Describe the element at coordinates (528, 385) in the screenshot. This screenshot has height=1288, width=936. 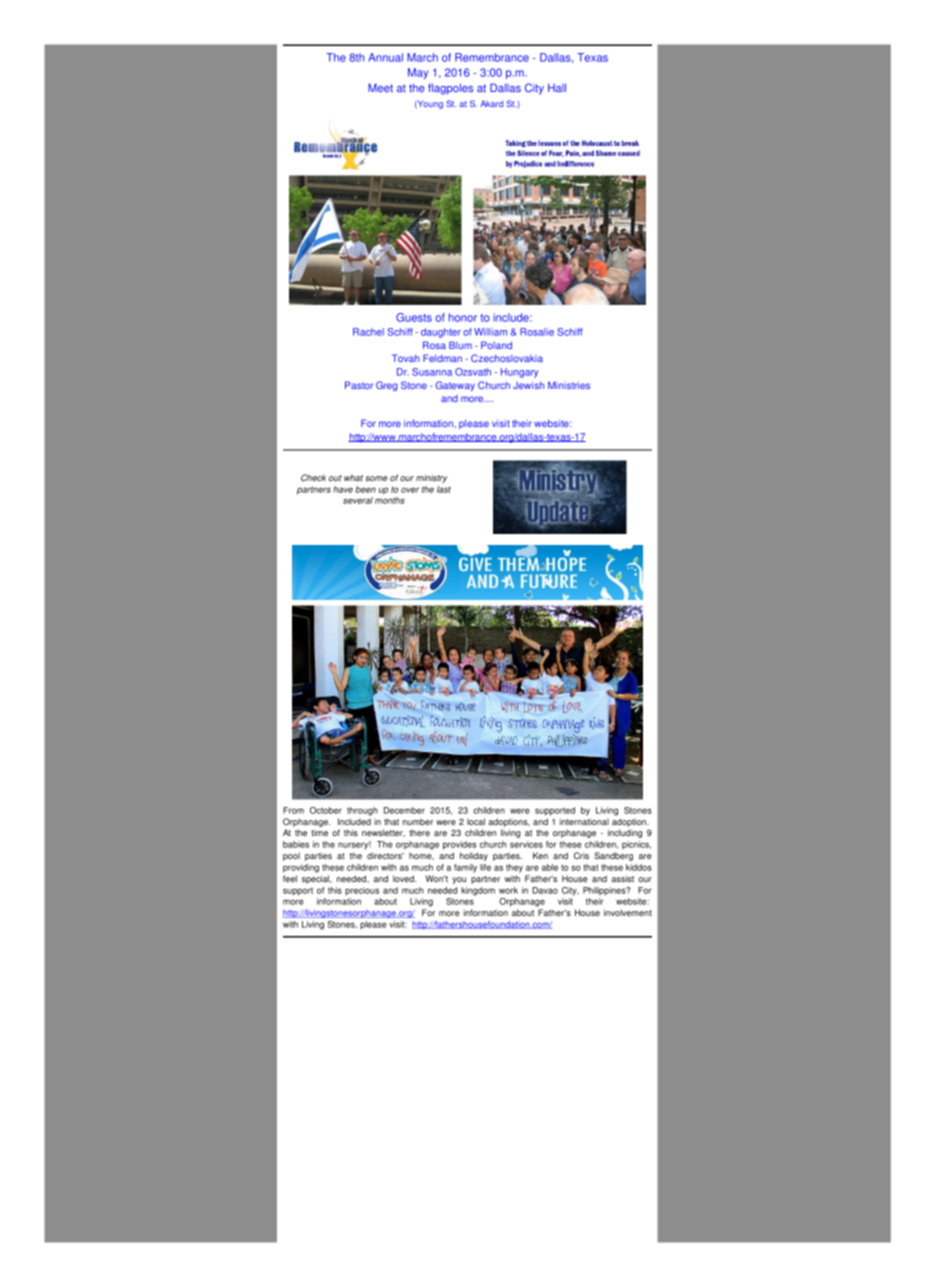
I see `Jewish` at that location.
